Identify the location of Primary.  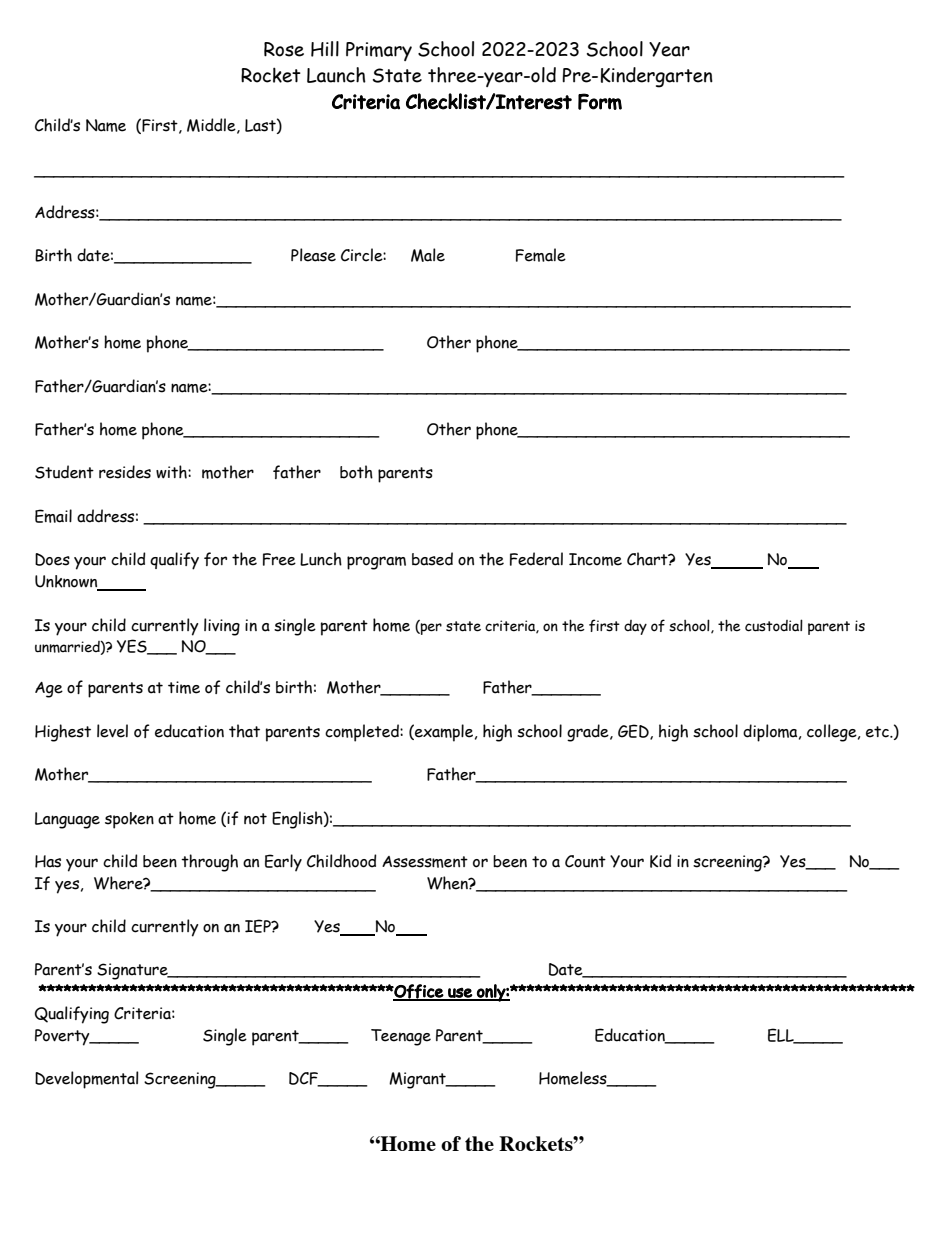
(379, 51).
